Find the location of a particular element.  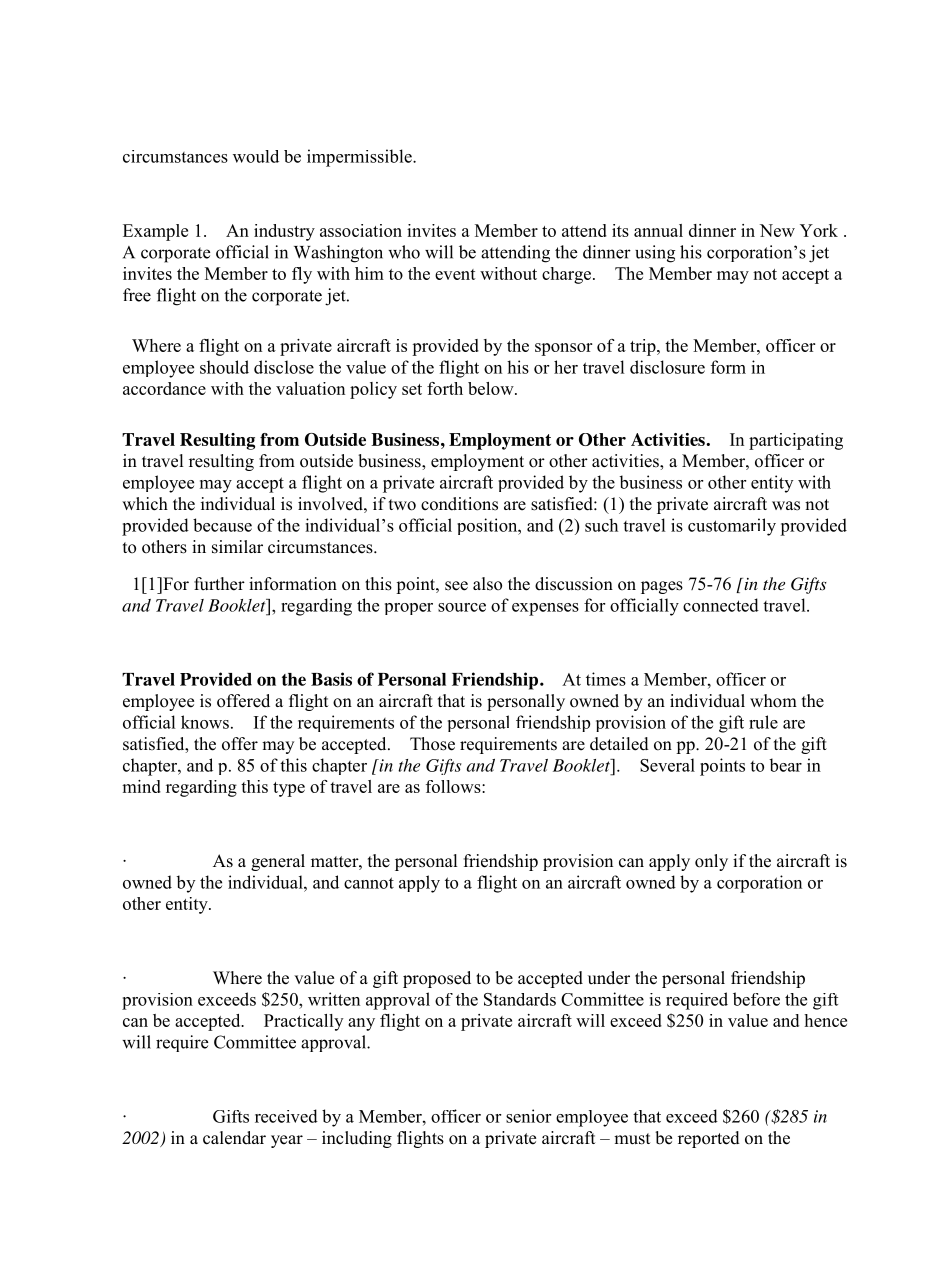

would is located at coordinates (256, 156).
